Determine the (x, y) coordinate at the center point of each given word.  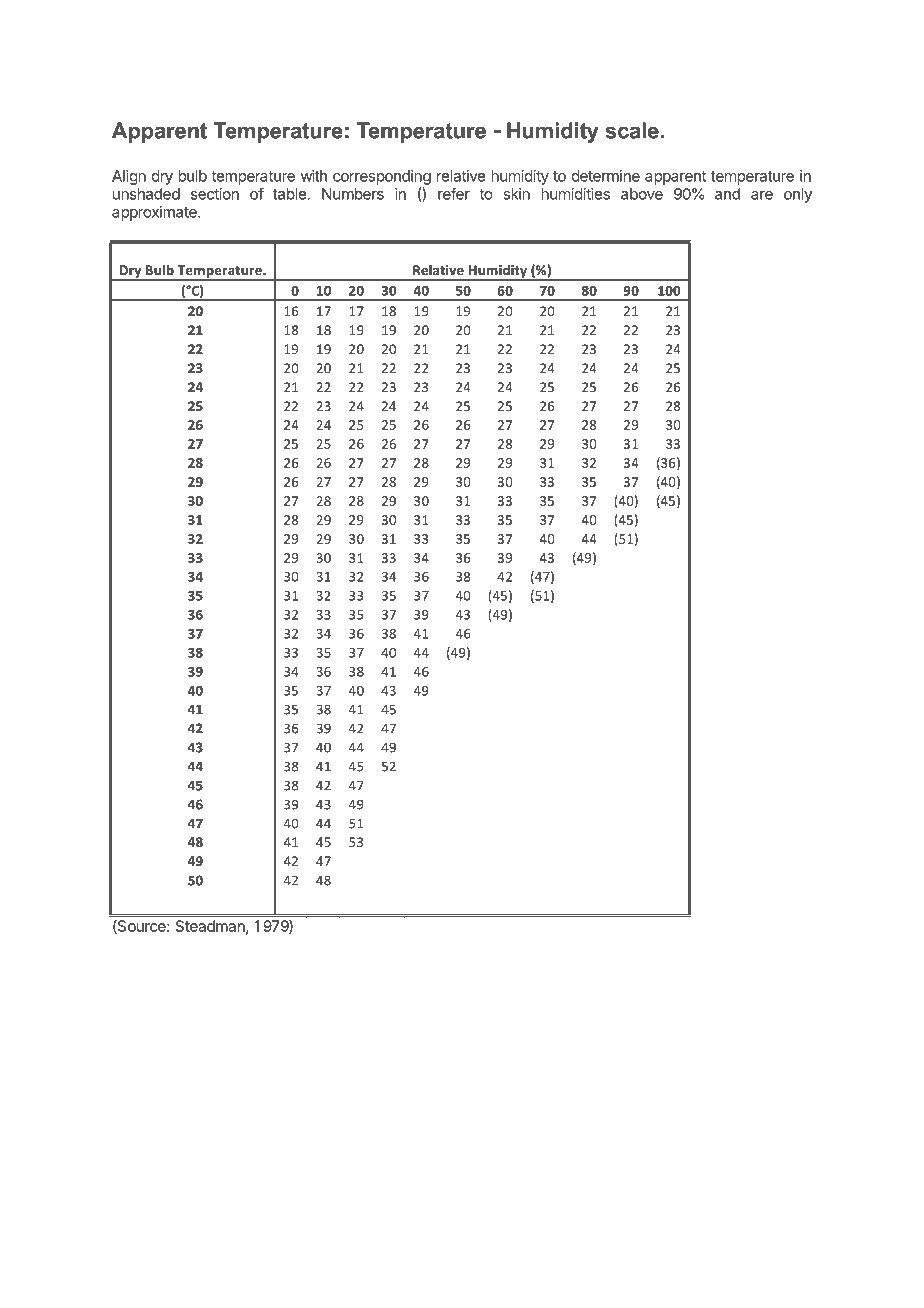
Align (129, 177)
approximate (155, 213)
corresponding (382, 177)
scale (632, 130)
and (727, 194)
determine (606, 176)
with (314, 176)
